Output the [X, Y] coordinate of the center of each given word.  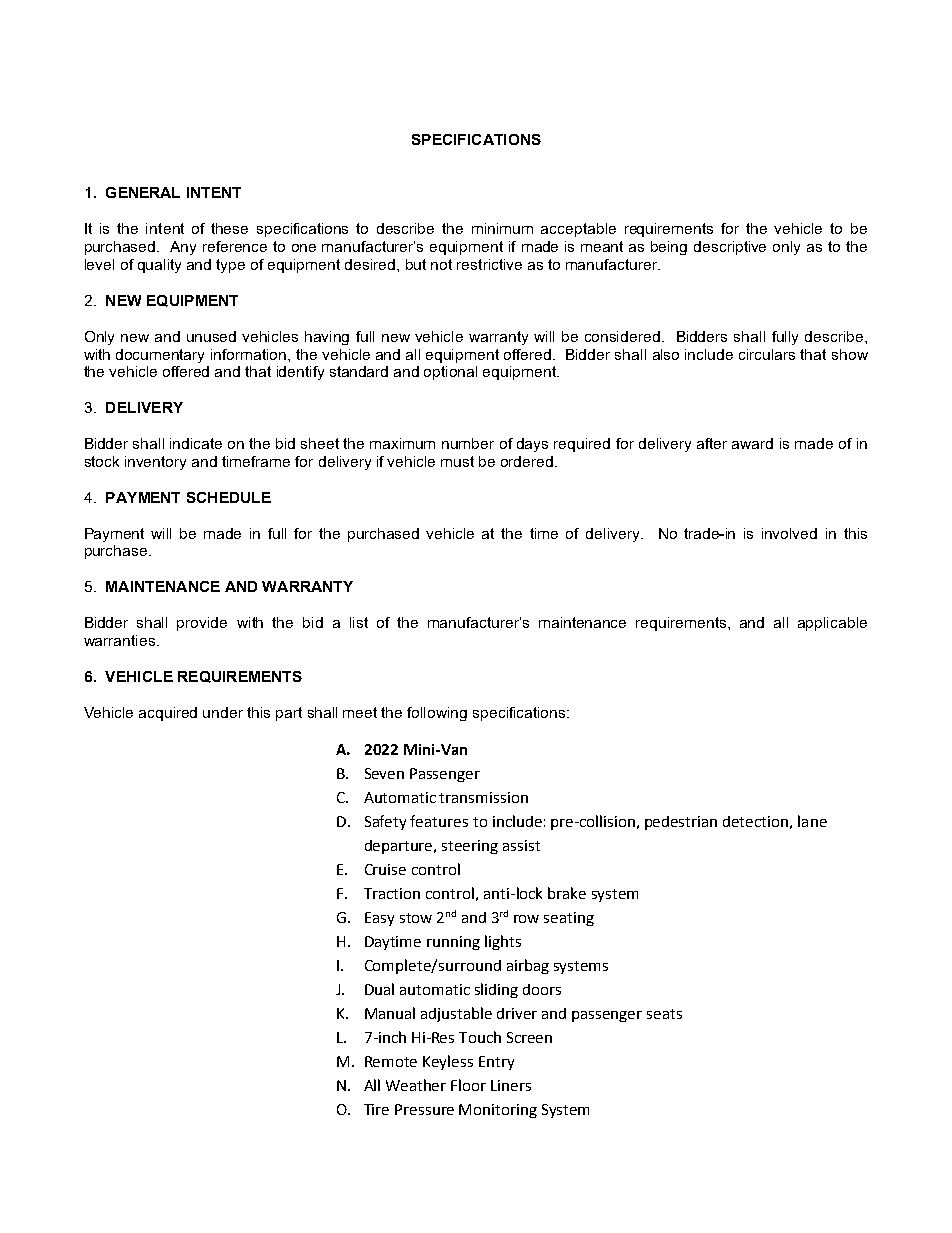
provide [202, 624]
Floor [468, 1085]
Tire [376, 1109]
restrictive [489, 264]
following [437, 714]
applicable [832, 624]
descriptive [730, 248]
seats [664, 1014]
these [229, 228]
